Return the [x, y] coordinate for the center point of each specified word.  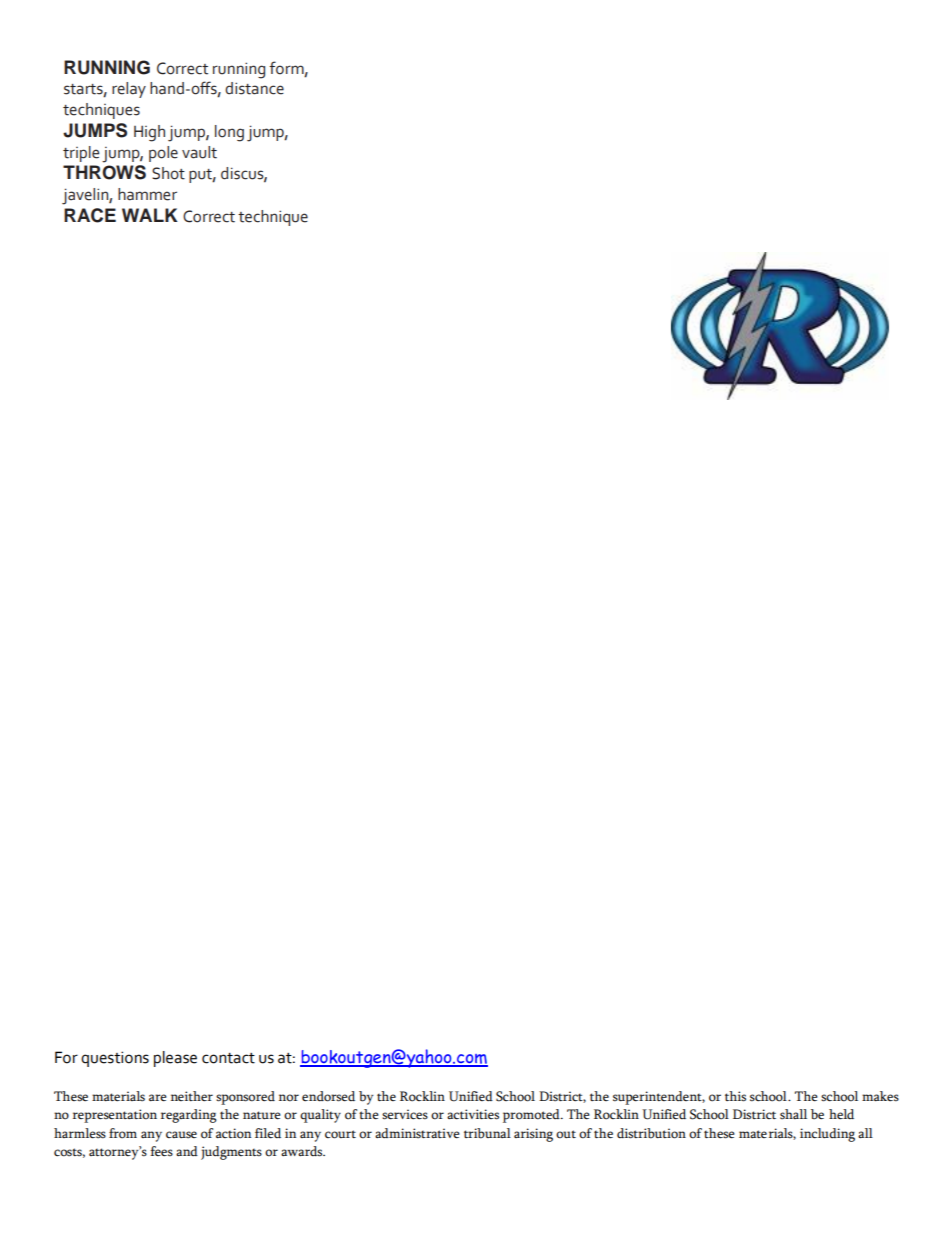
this [735, 1096]
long [229, 133]
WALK [150, 215]
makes [880, 1096]
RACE [90, 215]
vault [199, 152]
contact [228, 1058]
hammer [147, 194]
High [149, 133]
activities [473, 1114]
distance [254, 88]
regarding [189, 1116]
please [175, 1059]
